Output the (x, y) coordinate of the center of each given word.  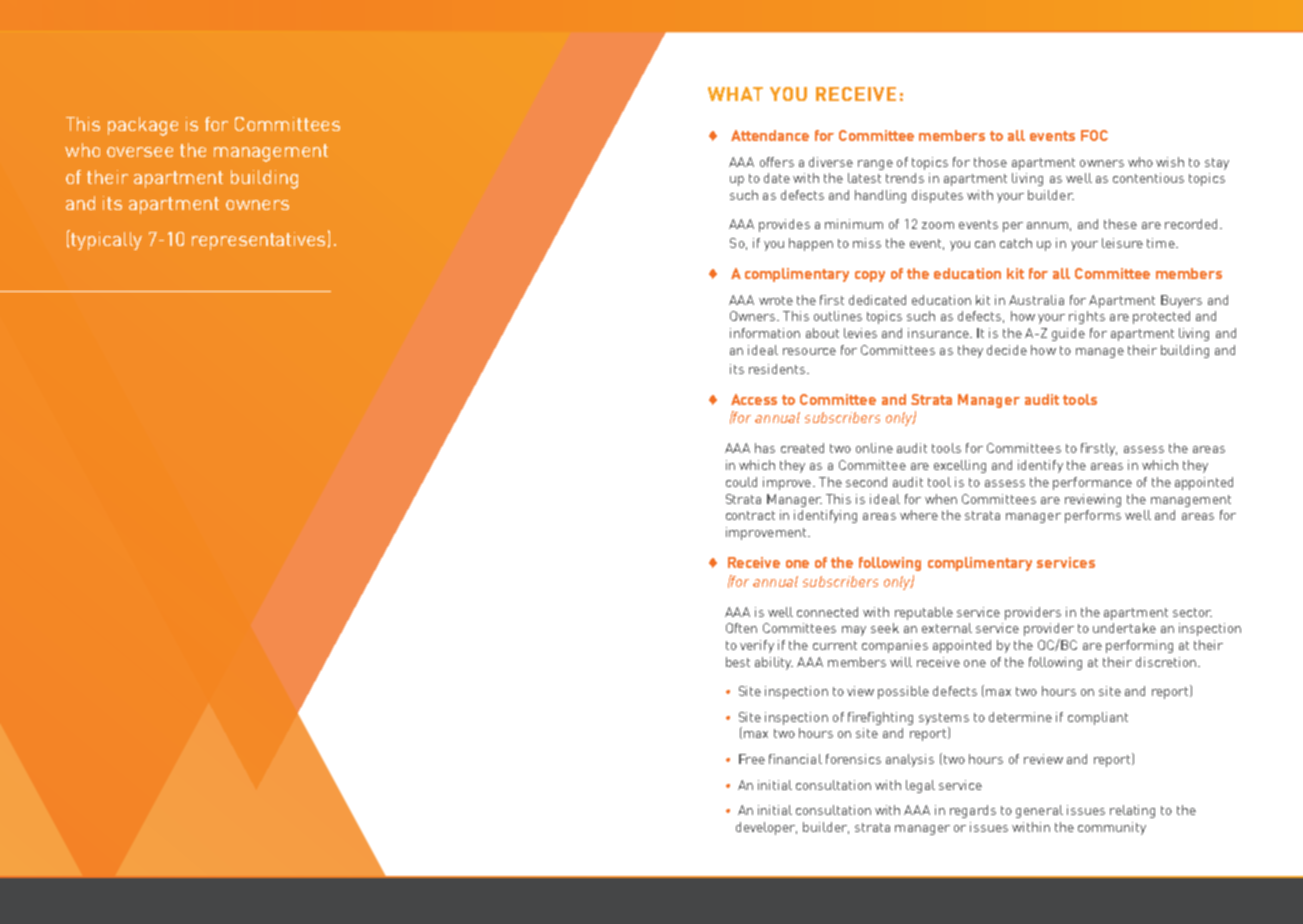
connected (827, 612)
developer (766, 828)
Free (752, 759)
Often (741, 628)
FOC (1094, 135)
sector (1192, 612)
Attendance (770, 135)
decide (1007, 350)
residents (777, 369)
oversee (140, 152)
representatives (258, 241)
